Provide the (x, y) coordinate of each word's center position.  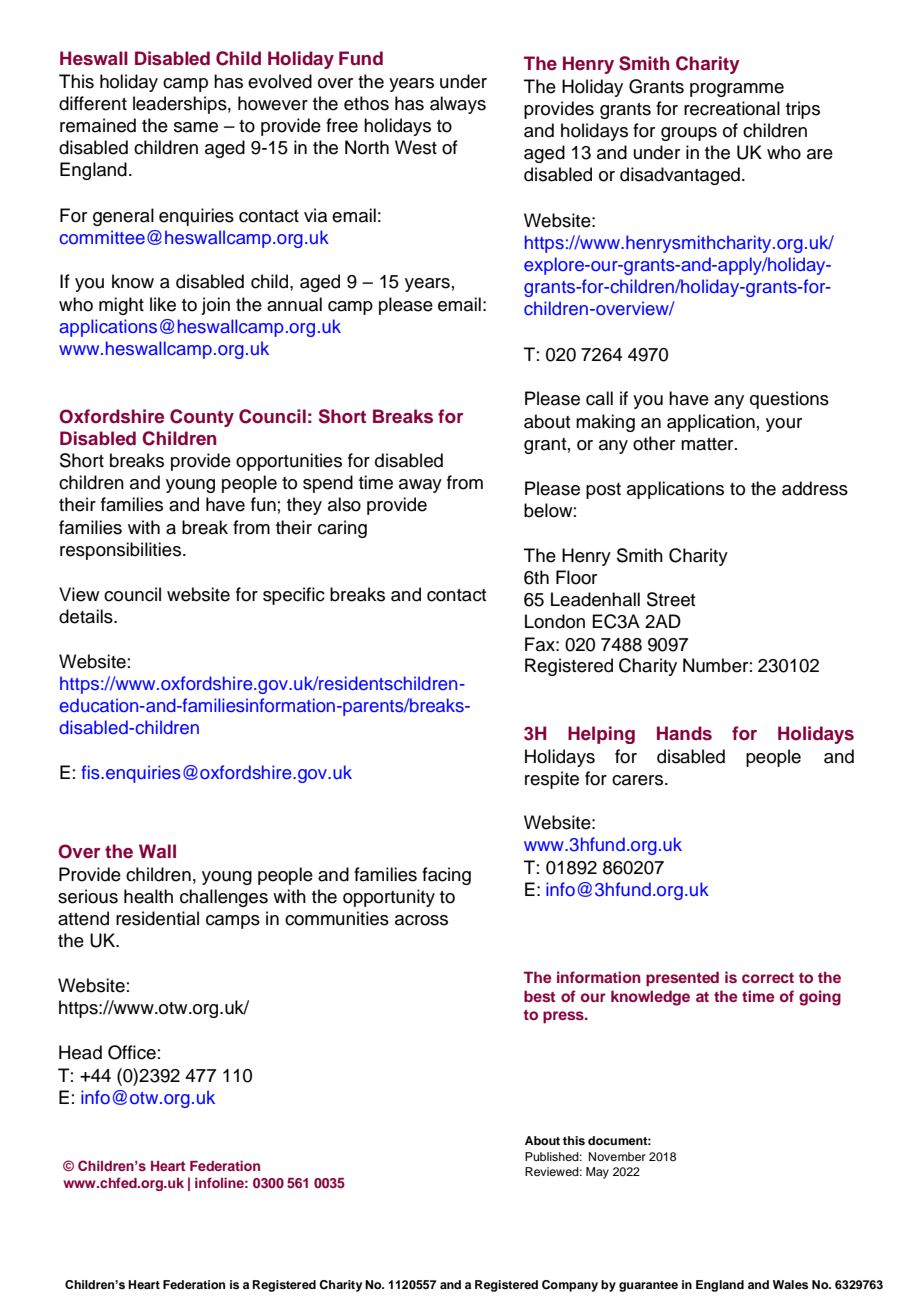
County (202, 418)
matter (708, 444)
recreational (732, 108)
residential (157, 918)
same (196, 127)
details (87, 616)
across (421, 920)
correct (768, 978)
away (420, 486)
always (458, 105)
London (555, 621)
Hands (684, 733)
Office (132, 1052)
